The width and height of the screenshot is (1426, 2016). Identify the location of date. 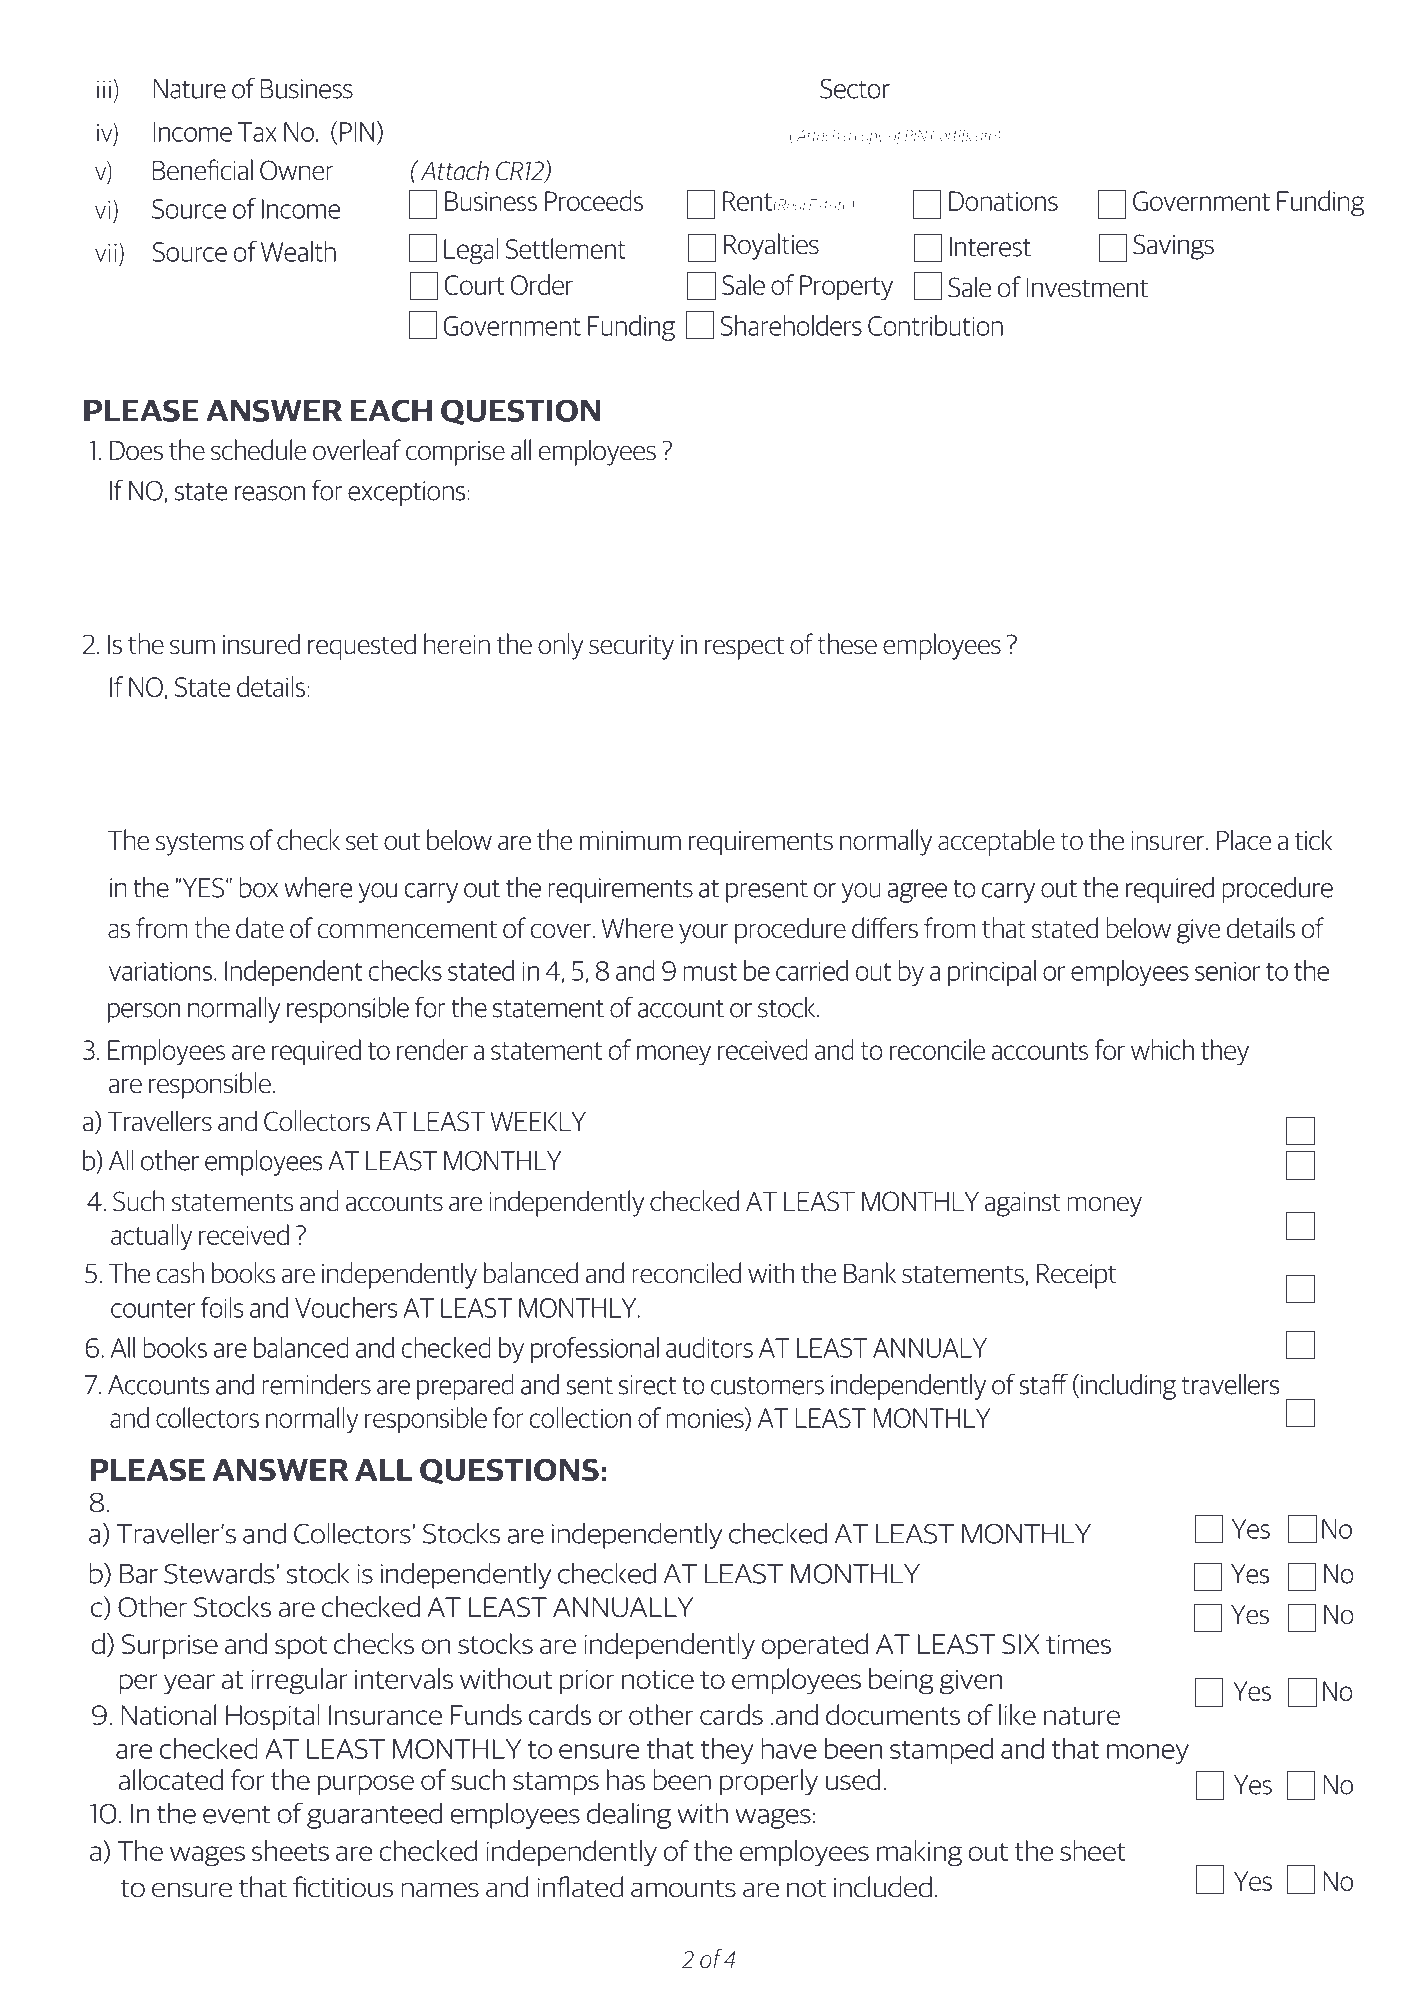
(260, 928).
